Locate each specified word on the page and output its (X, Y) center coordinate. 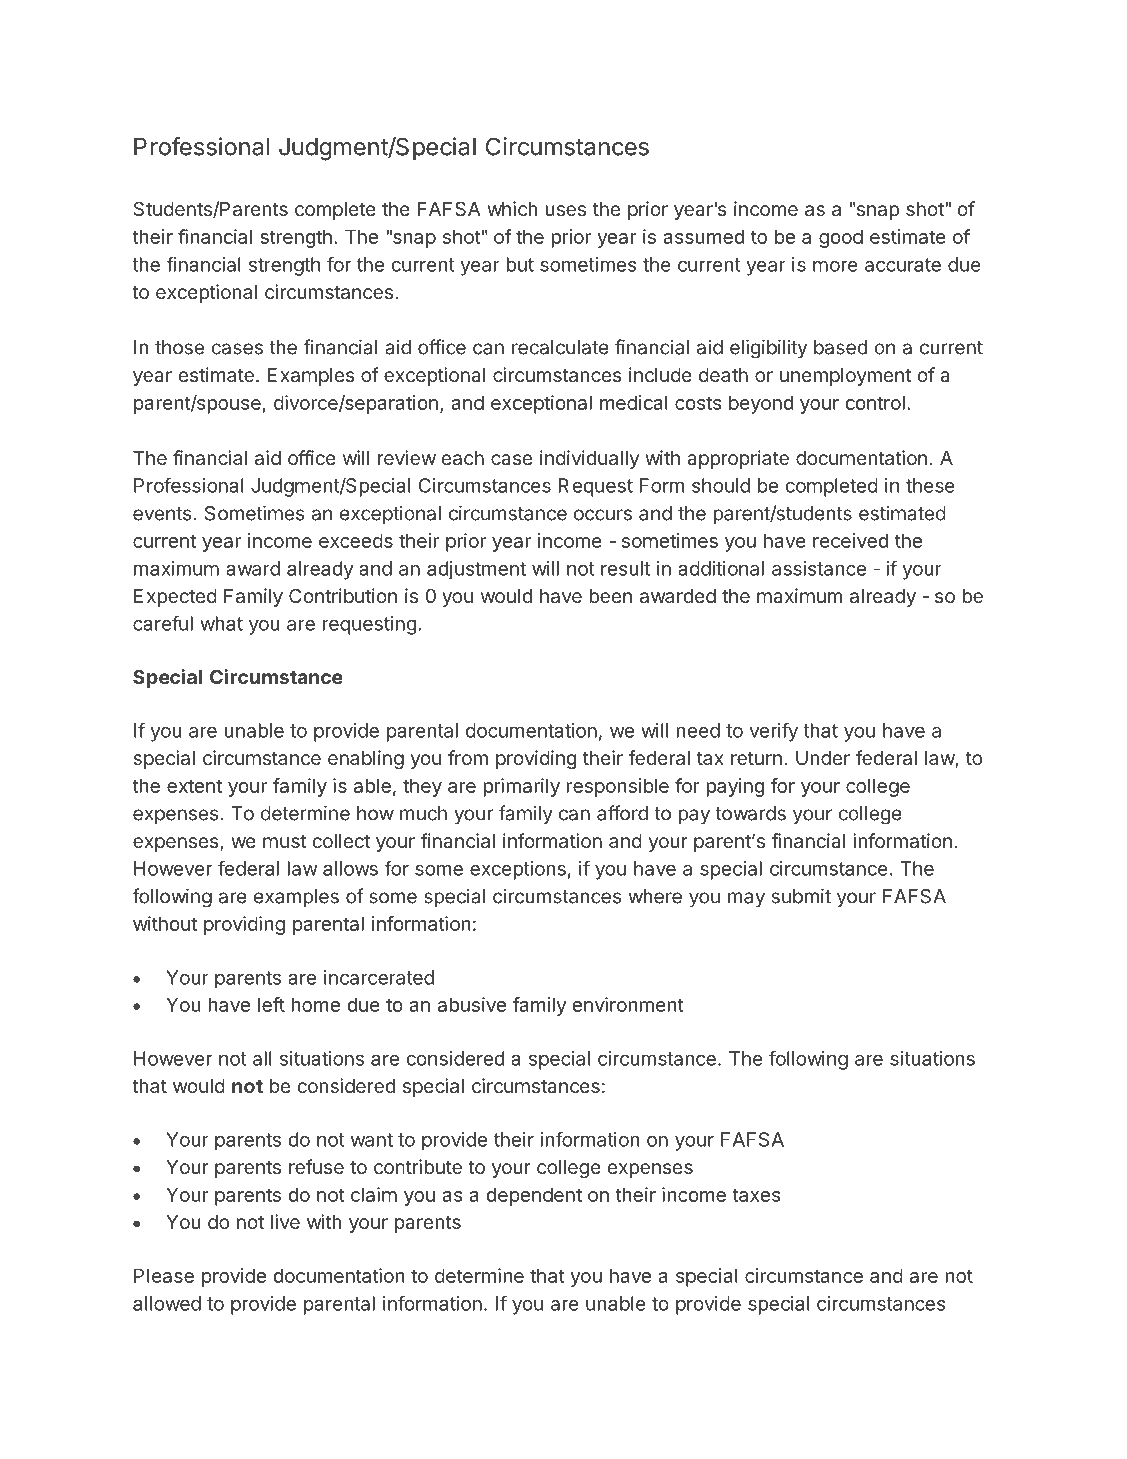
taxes (756, 1195)
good (841, 238)
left (271, 1004)
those (179, 347)
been (610, 596)
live (285, 1221)
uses (565, 210)
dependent (534, 1196)
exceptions (518, 870)
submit (801, 896)
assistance (819, 568)
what (221, 623)
